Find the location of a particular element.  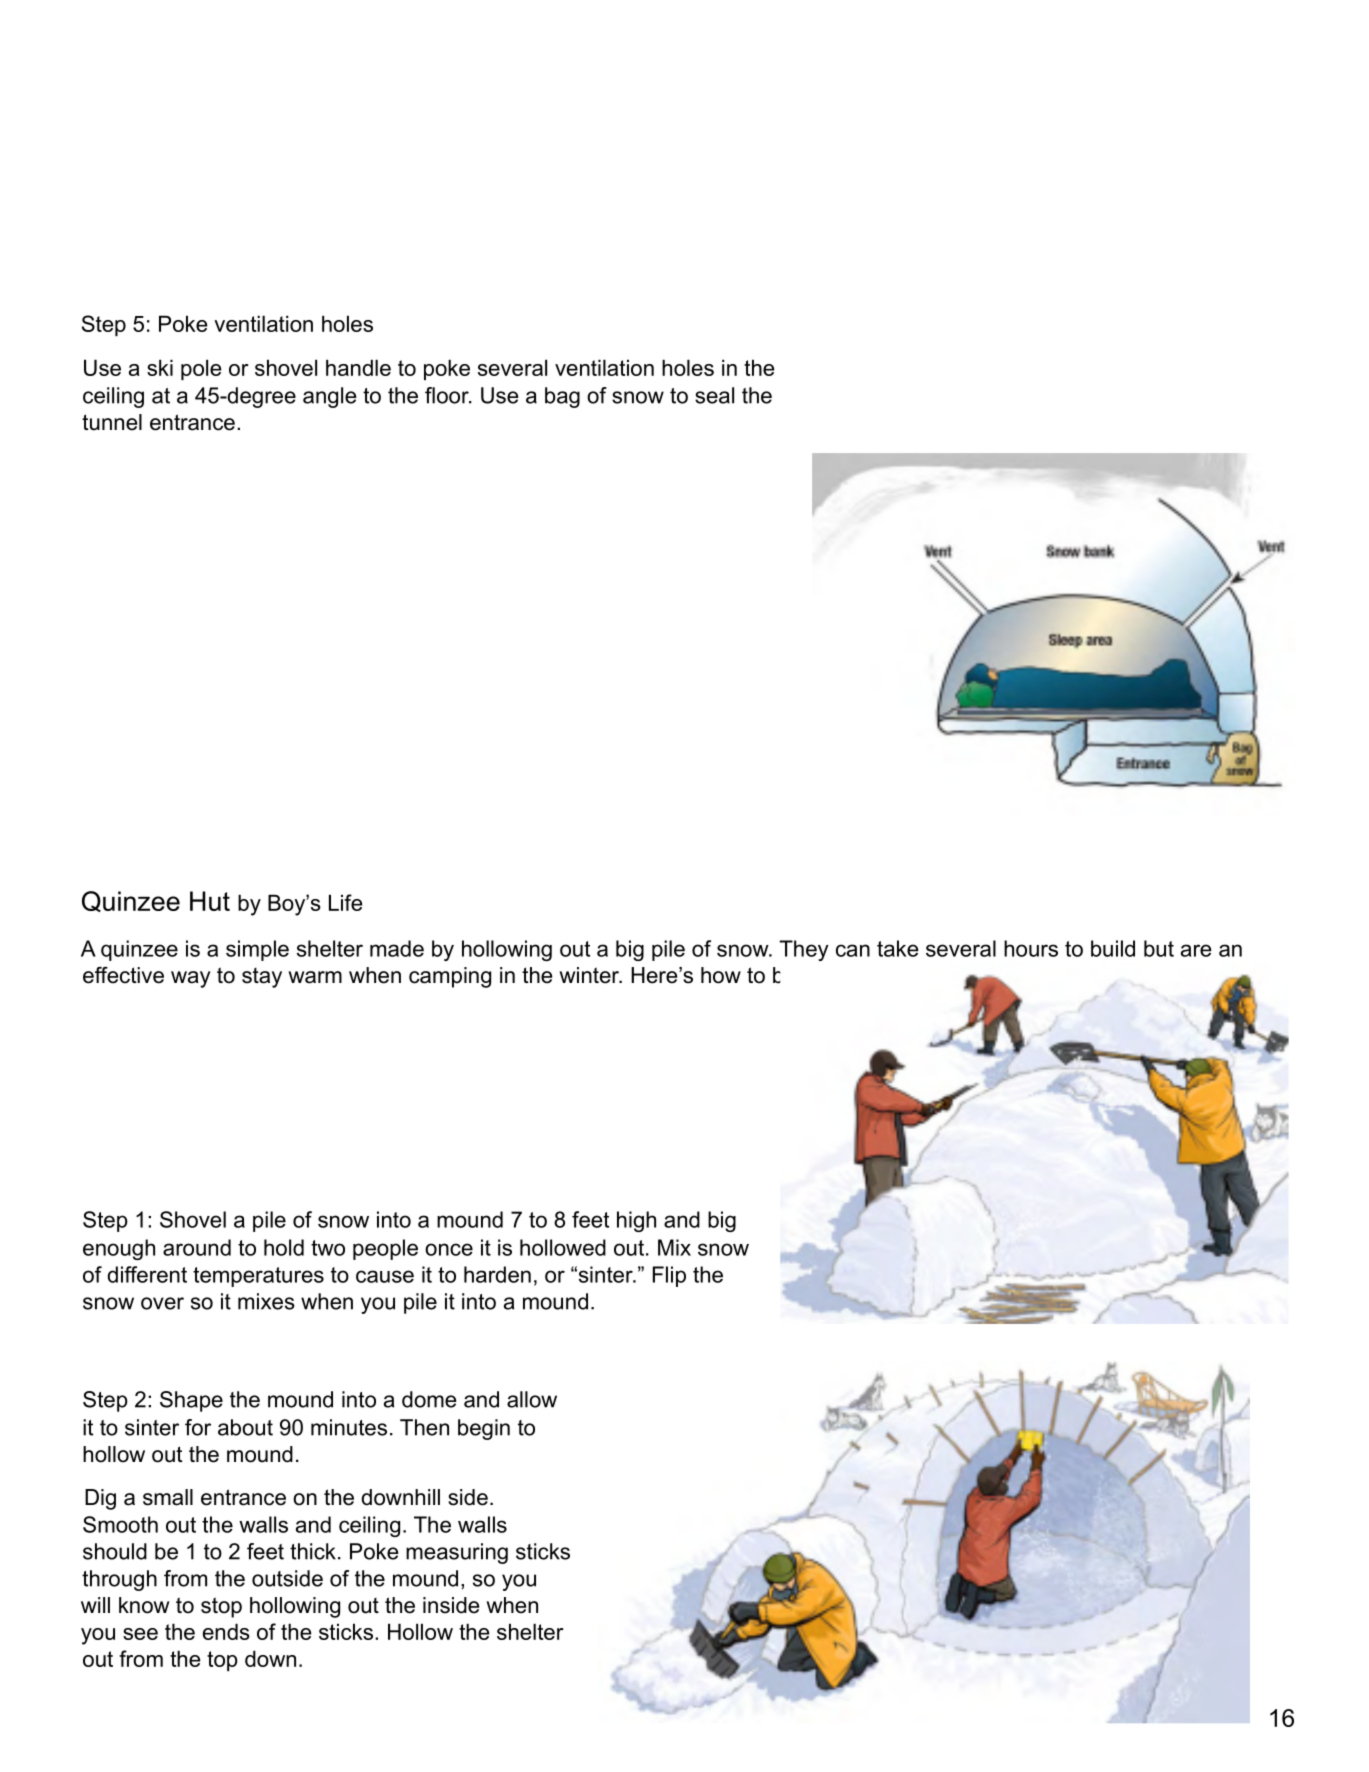

but is located at coordinates (1159, 948).
